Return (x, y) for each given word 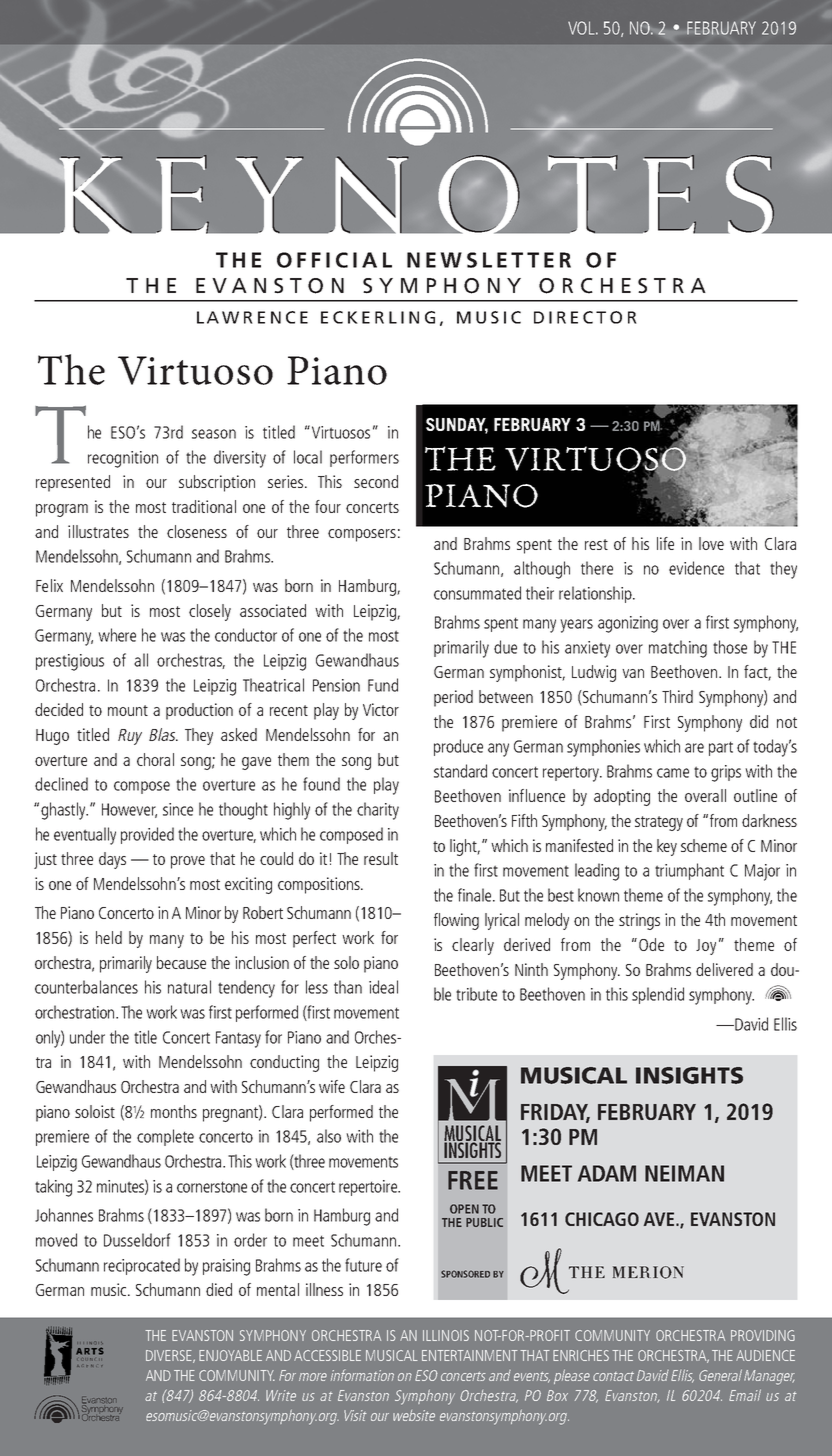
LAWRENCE (252, 317)
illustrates (98, 531)
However (129, 810)
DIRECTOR (585, 317)
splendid (658, 995)
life (665, 543)
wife (332, 1086)
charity (378, 811)
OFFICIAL (334, 260)
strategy (659, 823)
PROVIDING (763, 1335)
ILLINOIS (446, 1335)
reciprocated (142, 1266)
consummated (477, 593)
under (87, 1037)
